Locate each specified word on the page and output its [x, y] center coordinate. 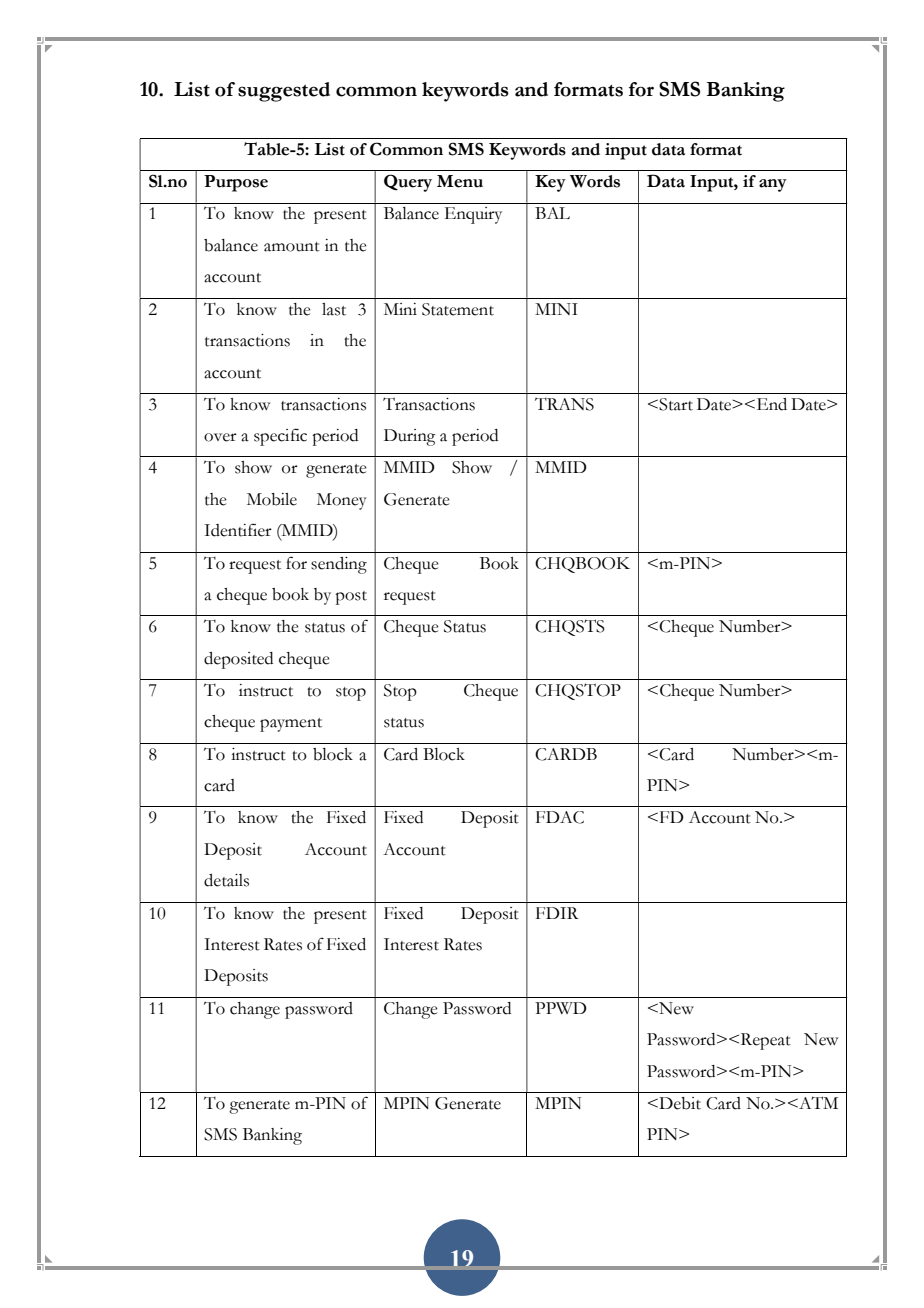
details [226, 880]
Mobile [272, 499]
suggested [284, 92]
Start [676, 404]
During [410, 437]
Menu [460, 181]
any [773, 185]
